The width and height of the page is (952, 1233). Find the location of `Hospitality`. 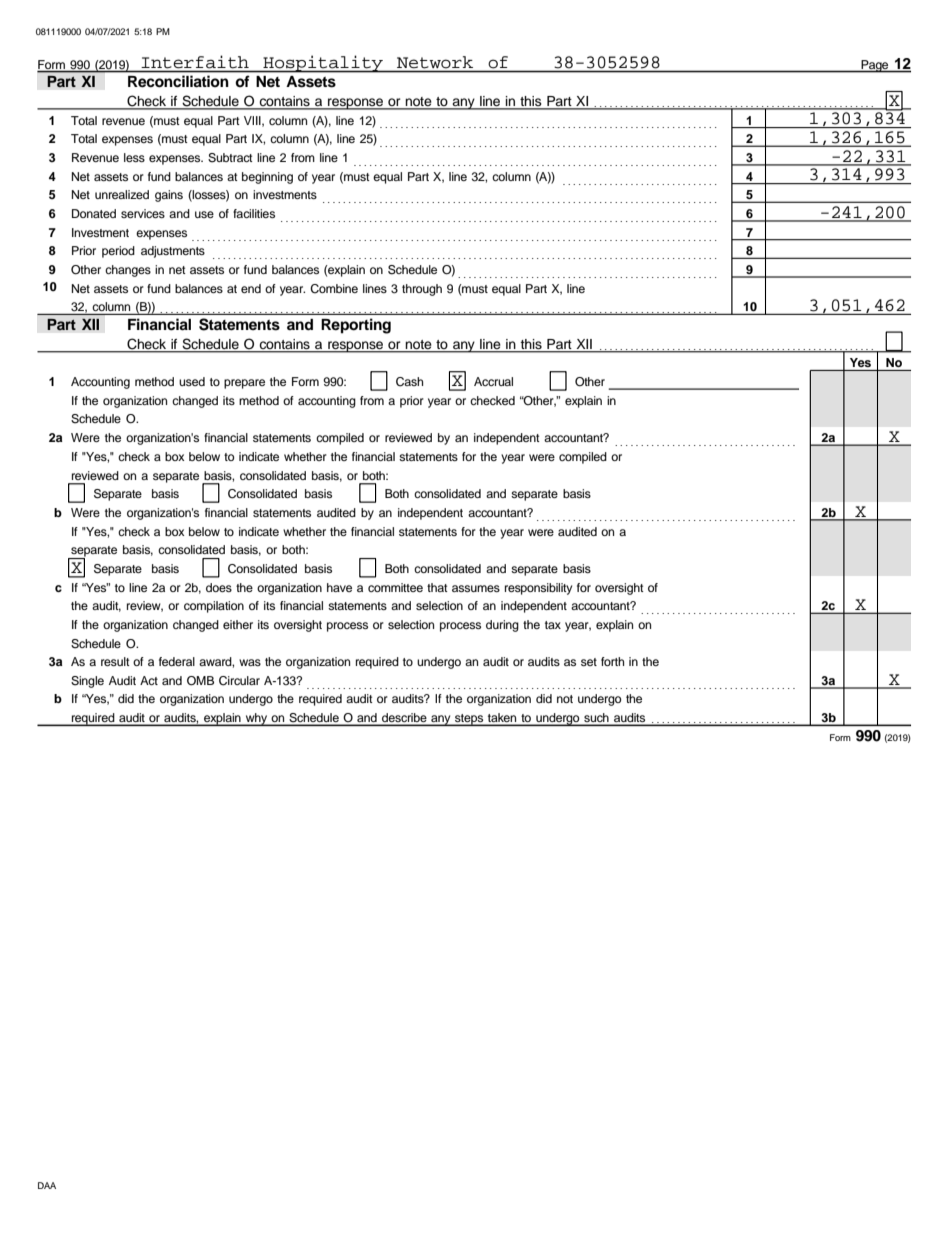

Hospitality is located at coordinates (323, 64).
